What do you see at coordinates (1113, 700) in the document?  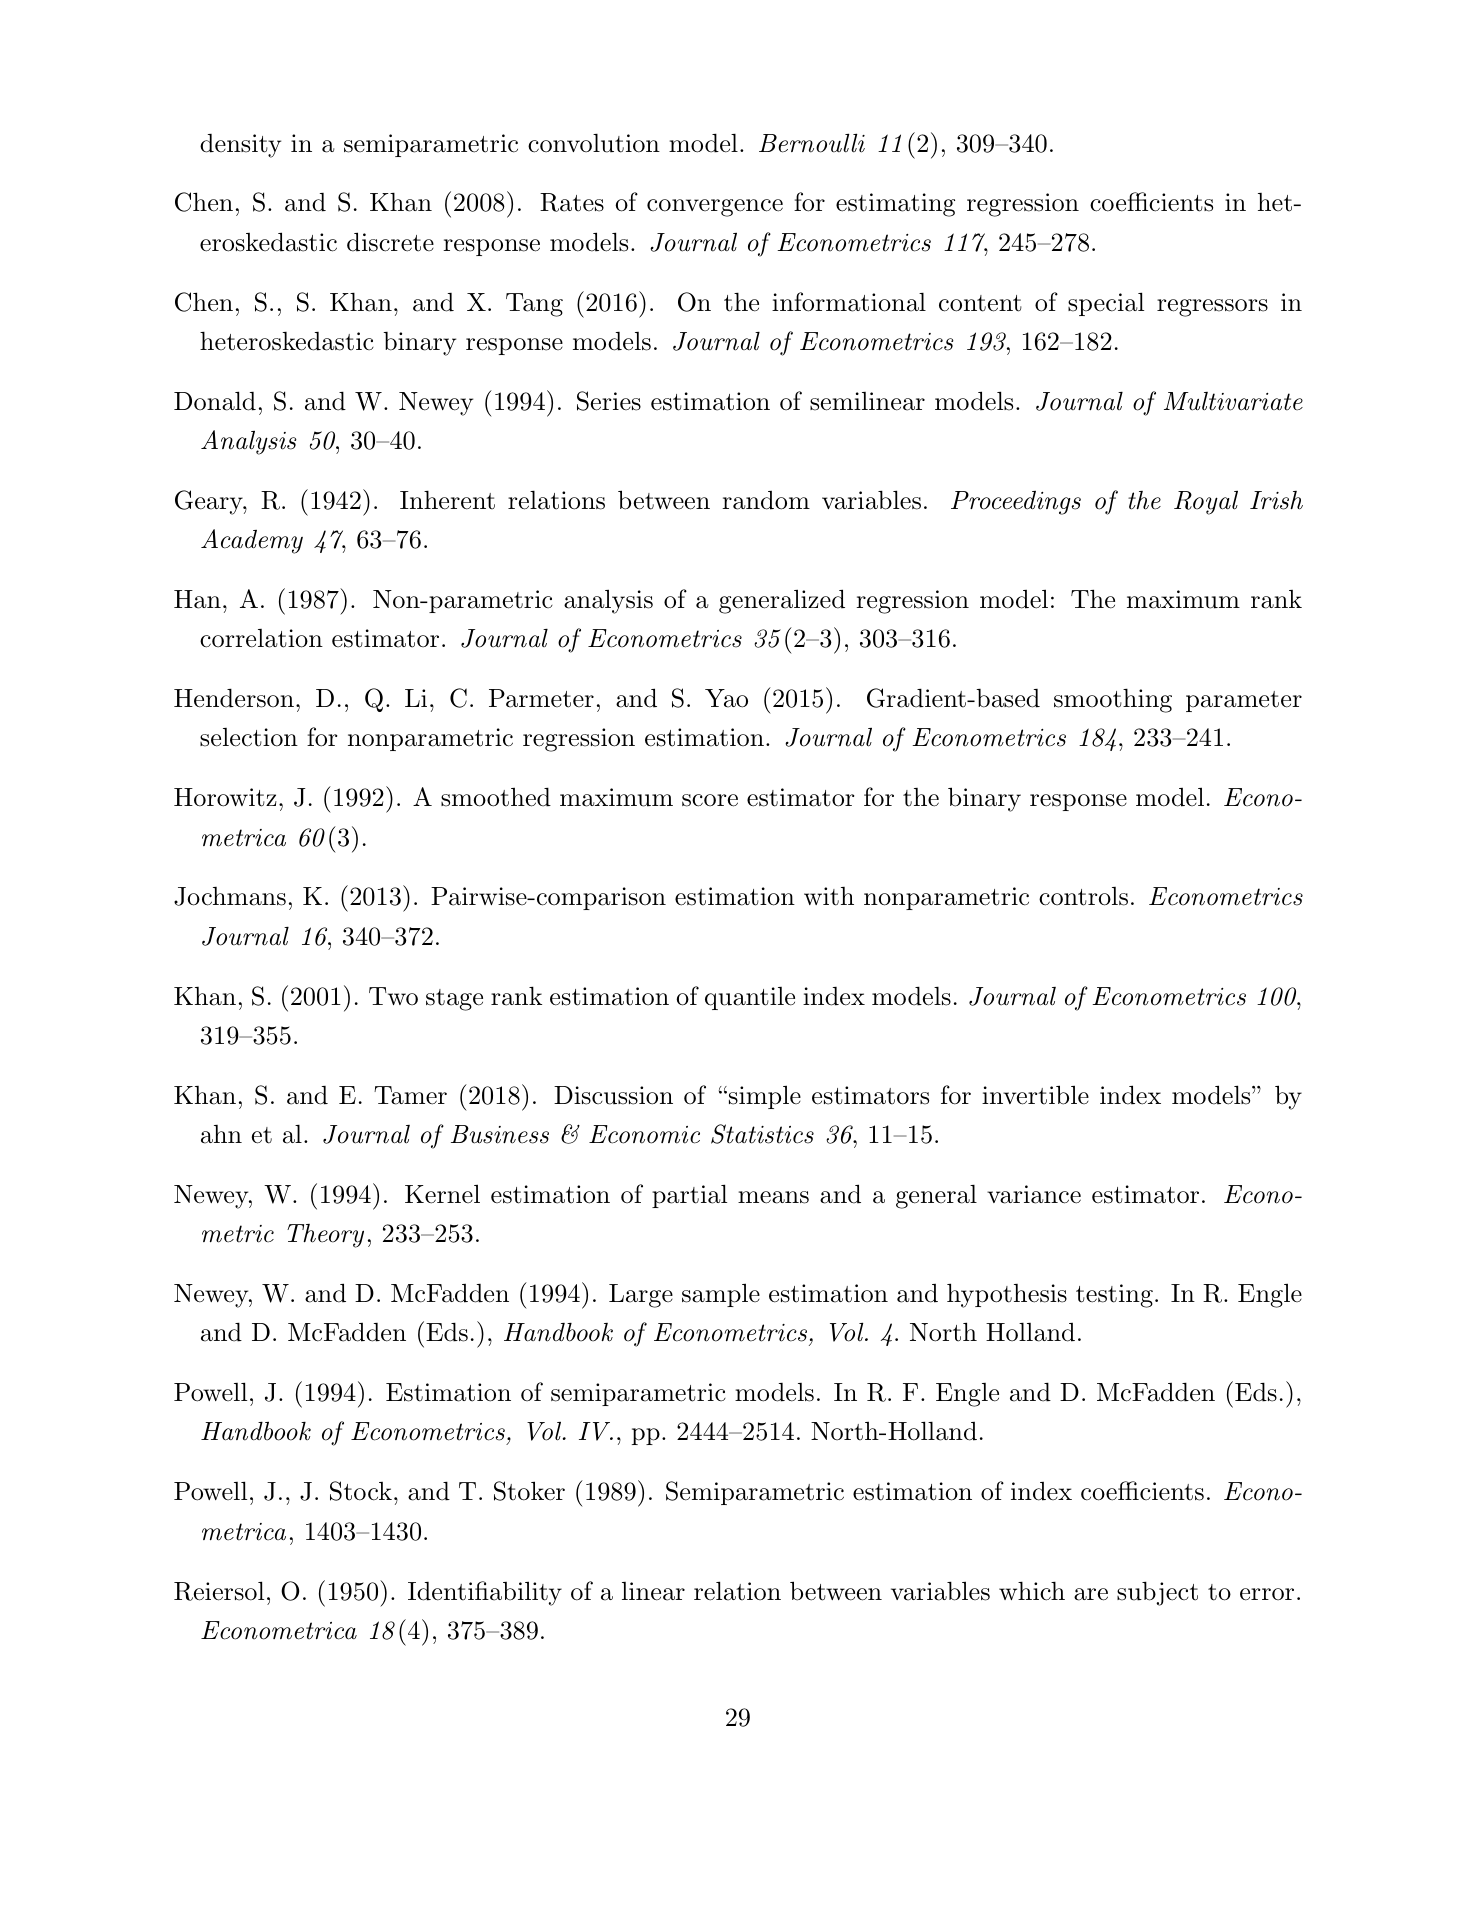 I see `smoothing` at bounding box center [1113, 700].
